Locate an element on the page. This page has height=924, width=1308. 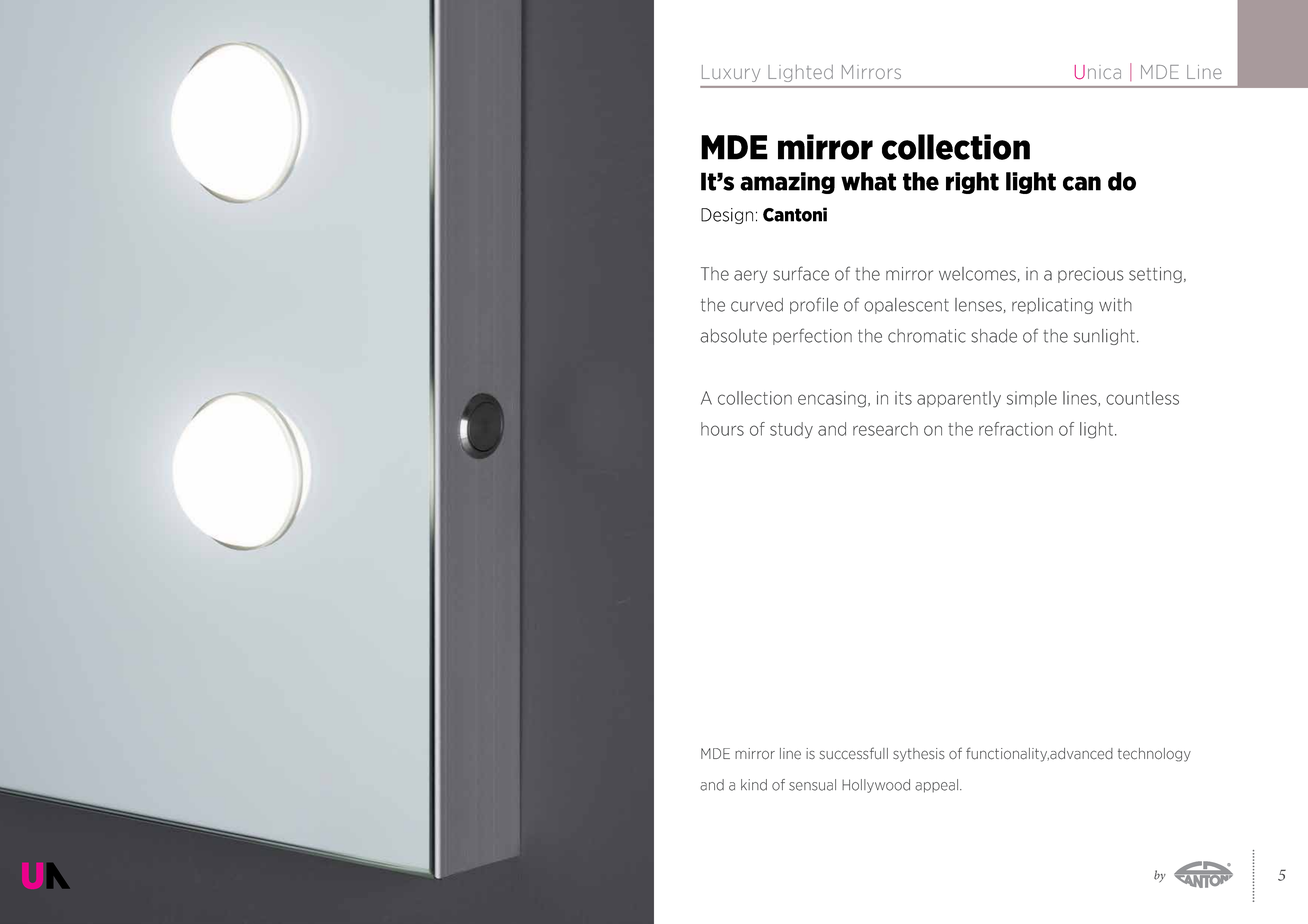
kind is located at coordinates (754, 785).
